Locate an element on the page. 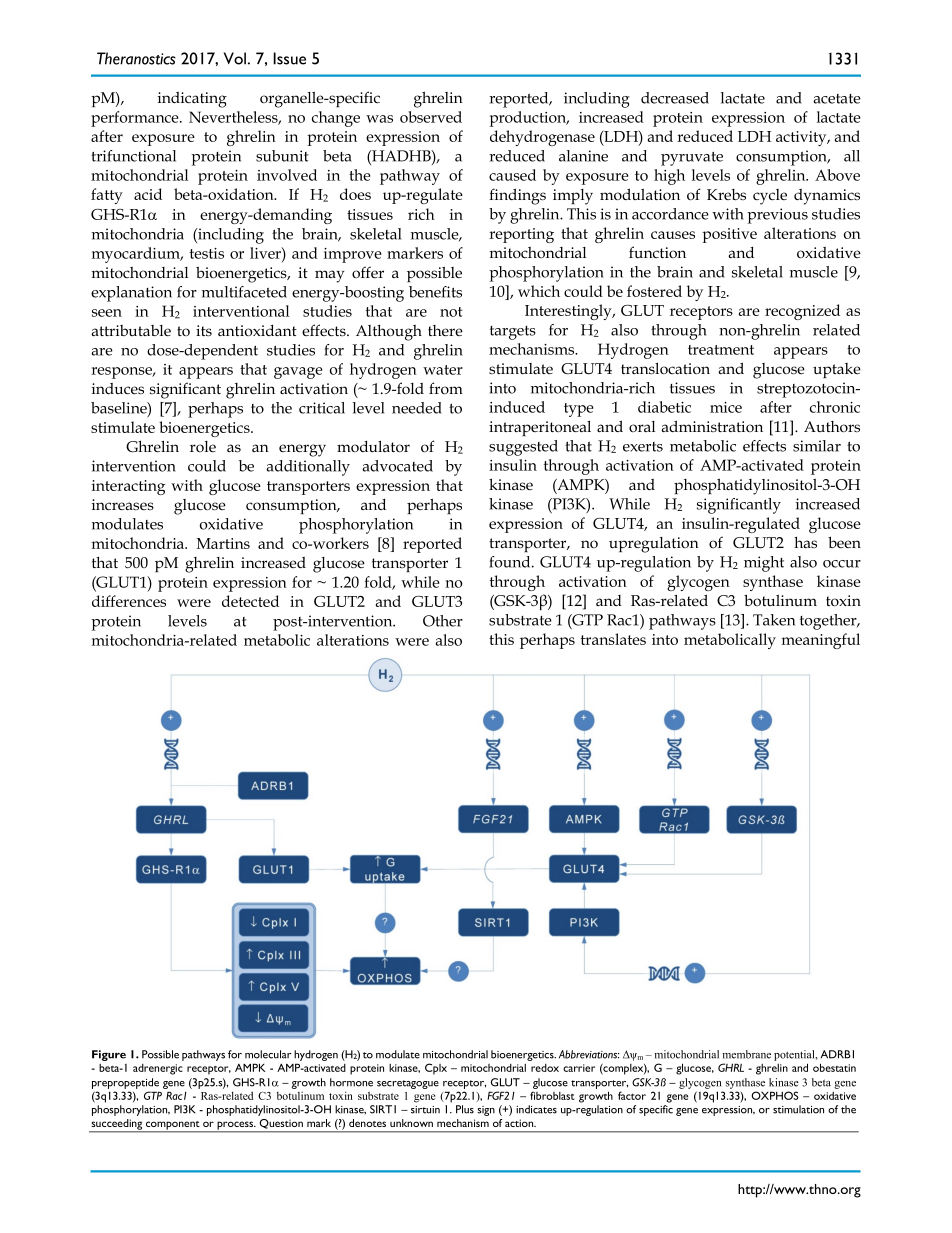 Image resolution: width=952 pixels, height=1233 pixels. Plus is located at coordinates (465, 1109).
